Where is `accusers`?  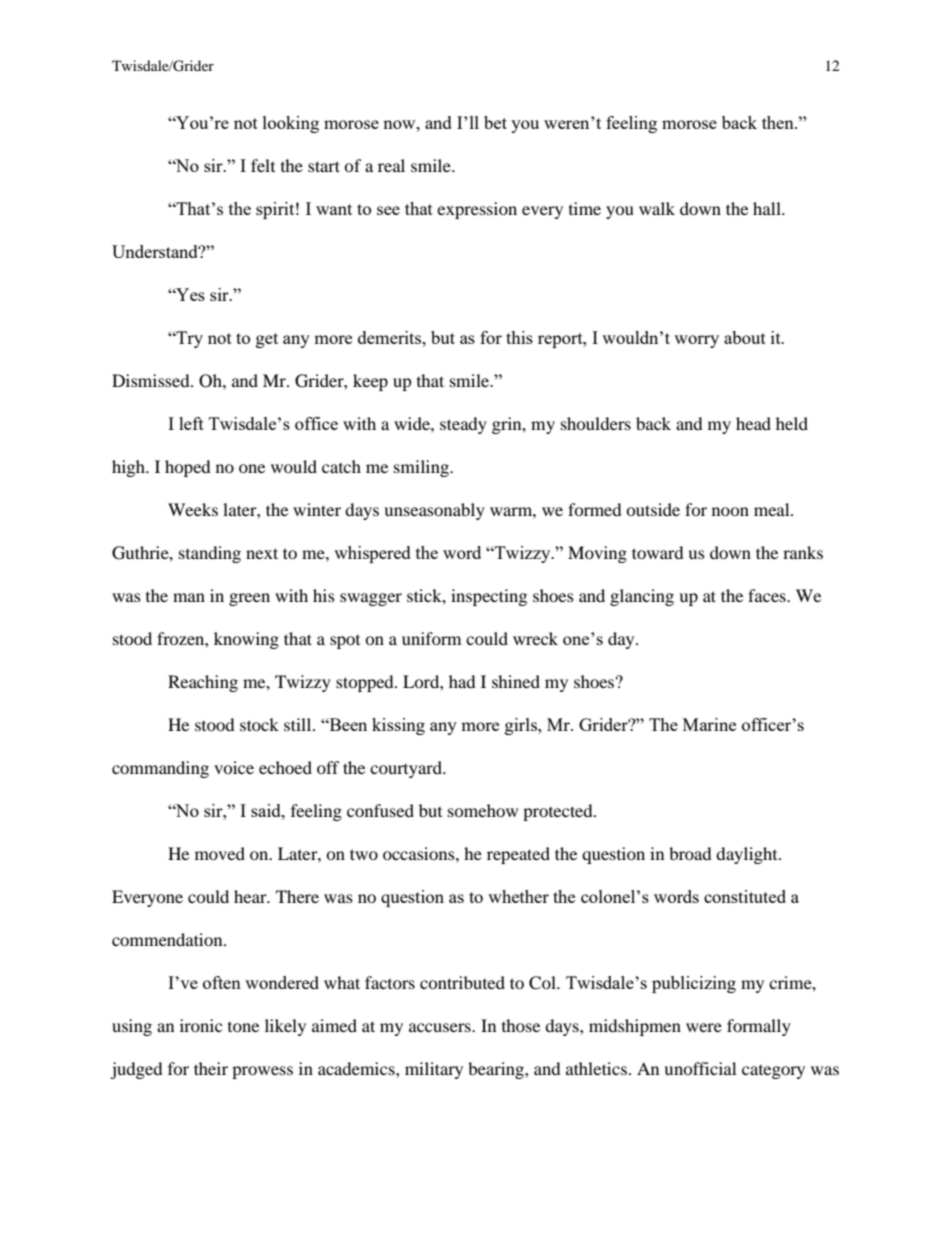
accusers is located at coordinates (441, 1027).
